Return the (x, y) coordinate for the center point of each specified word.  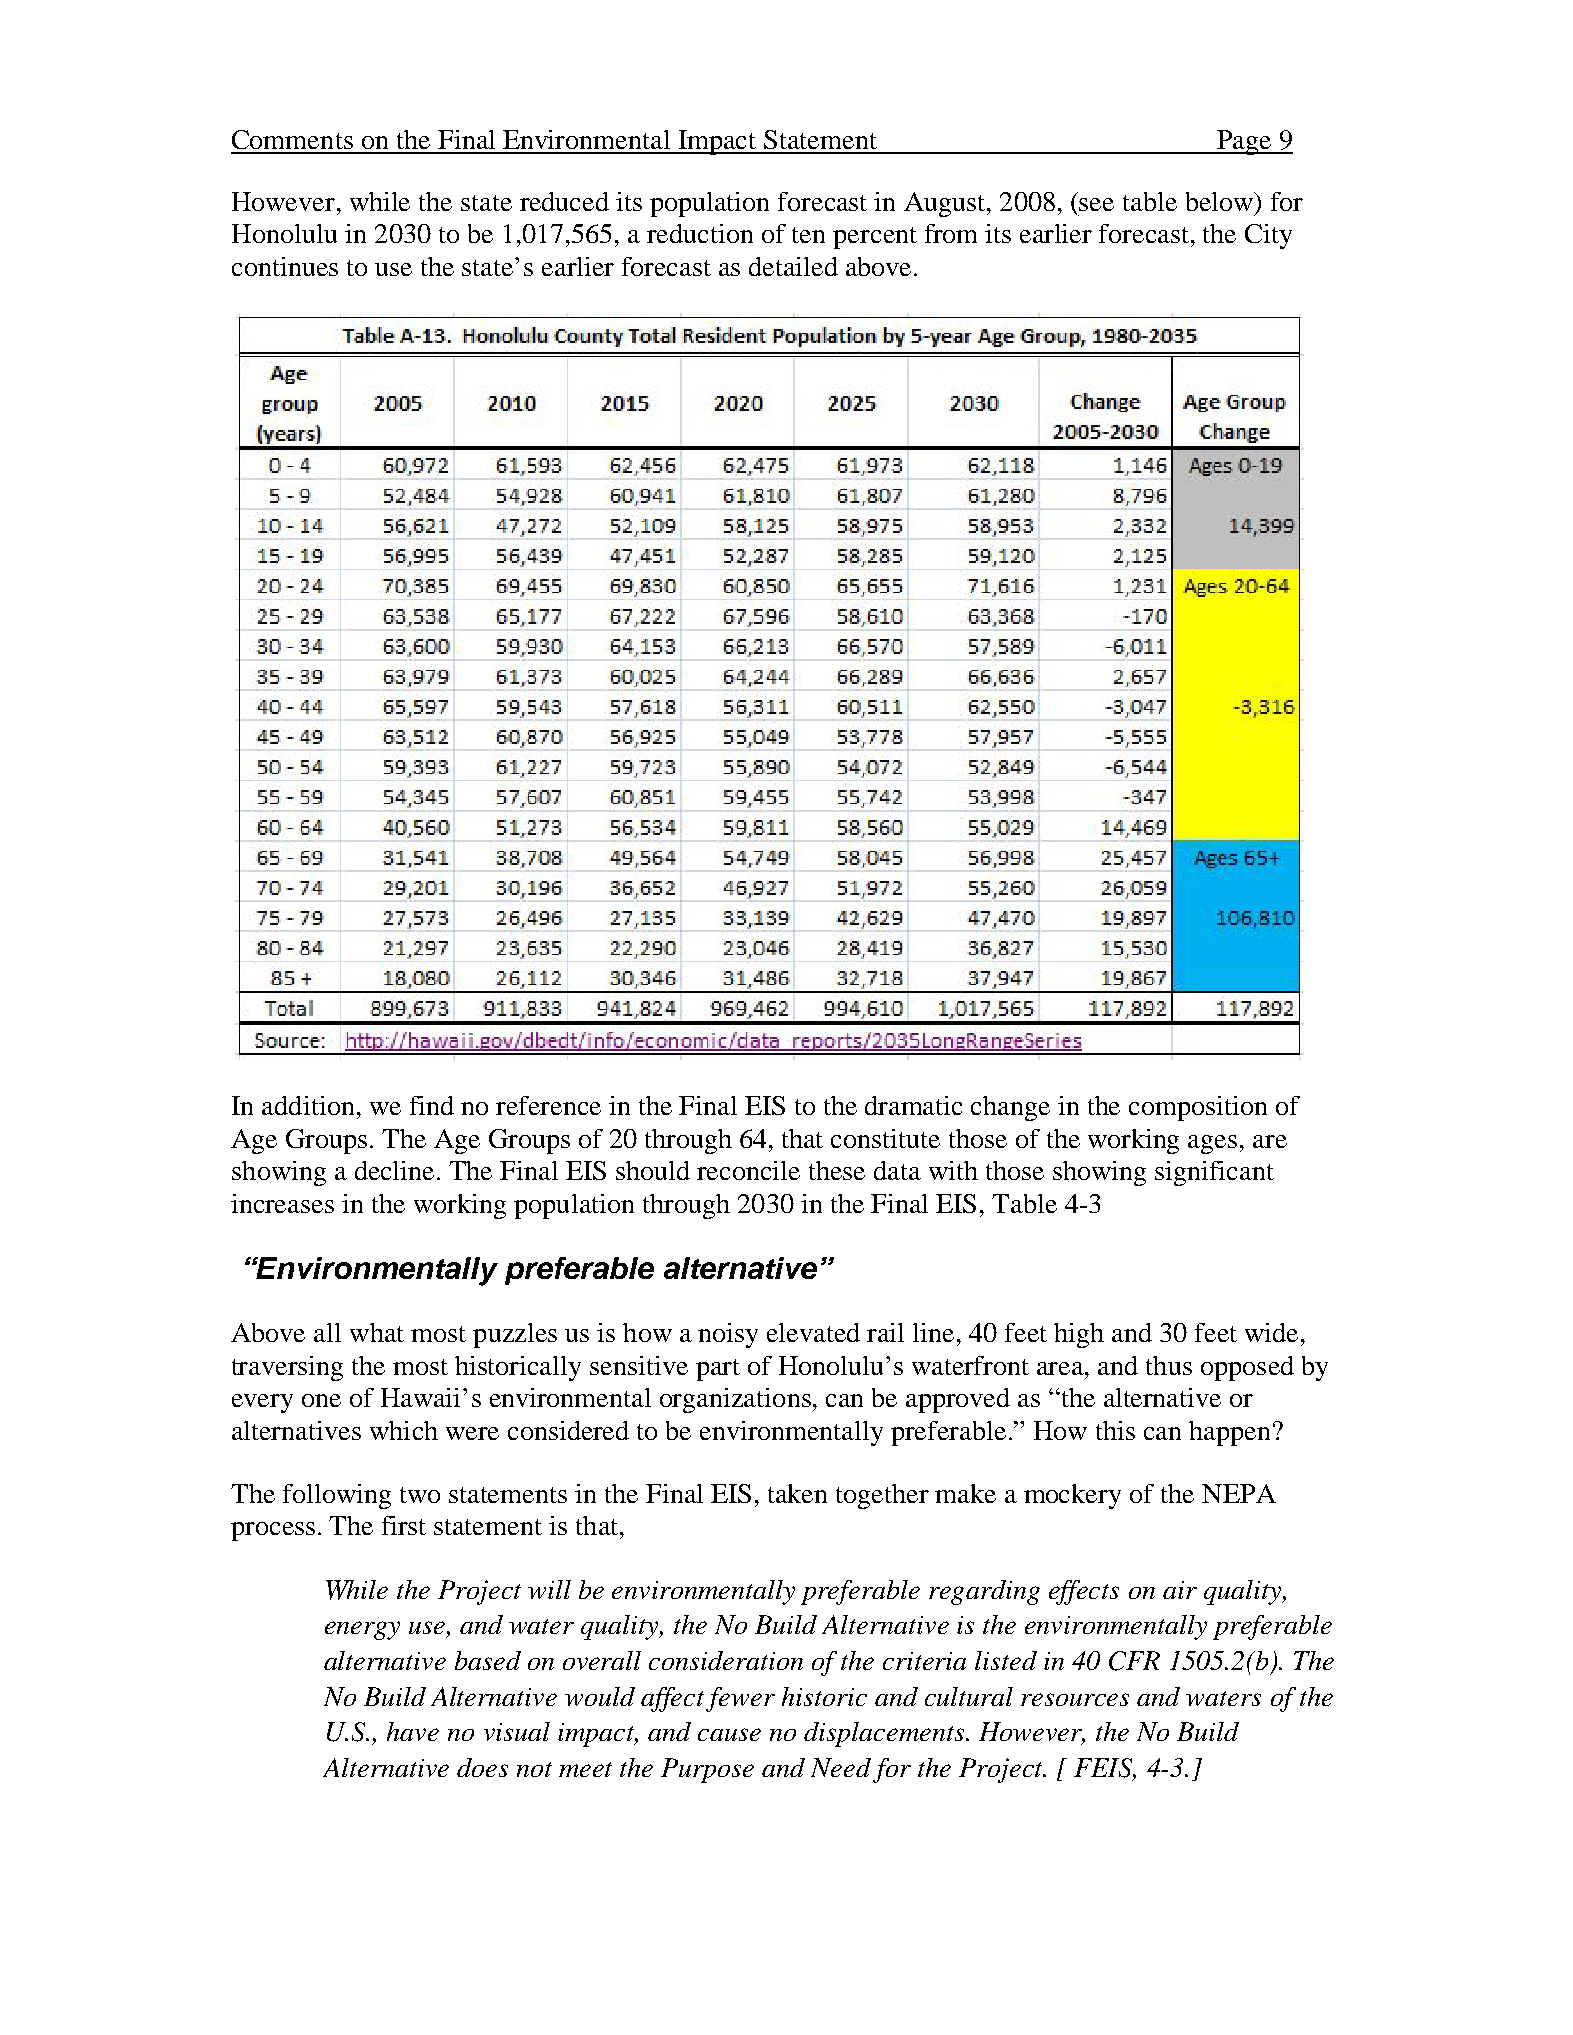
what (377, 1332)
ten (808, 235)
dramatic (913, 1105)
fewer (740, 1699)
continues (285, 266)
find (432, 1105)
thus (1169, 1365)
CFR (1134, 1661)
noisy (728, 1335)
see (1096, 204)
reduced (564, 201)
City (1268, 236)
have (413, 1731)
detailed (793, 266)
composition (1198, 1108)
